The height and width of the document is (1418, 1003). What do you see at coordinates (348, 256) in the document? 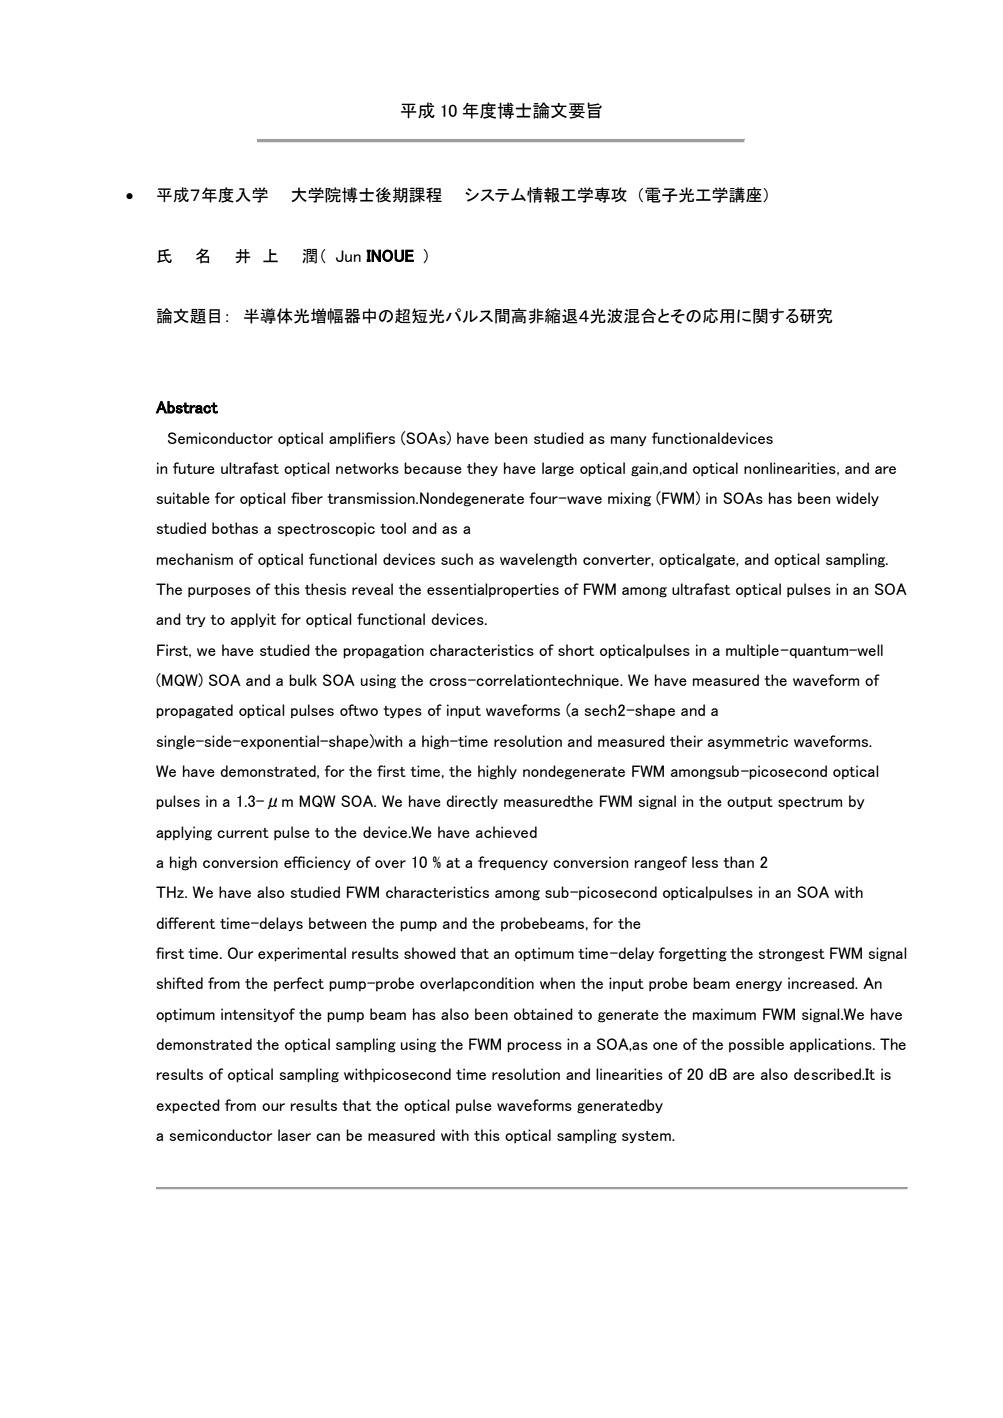
I see `Jun` at bounding box center [348, 256].
